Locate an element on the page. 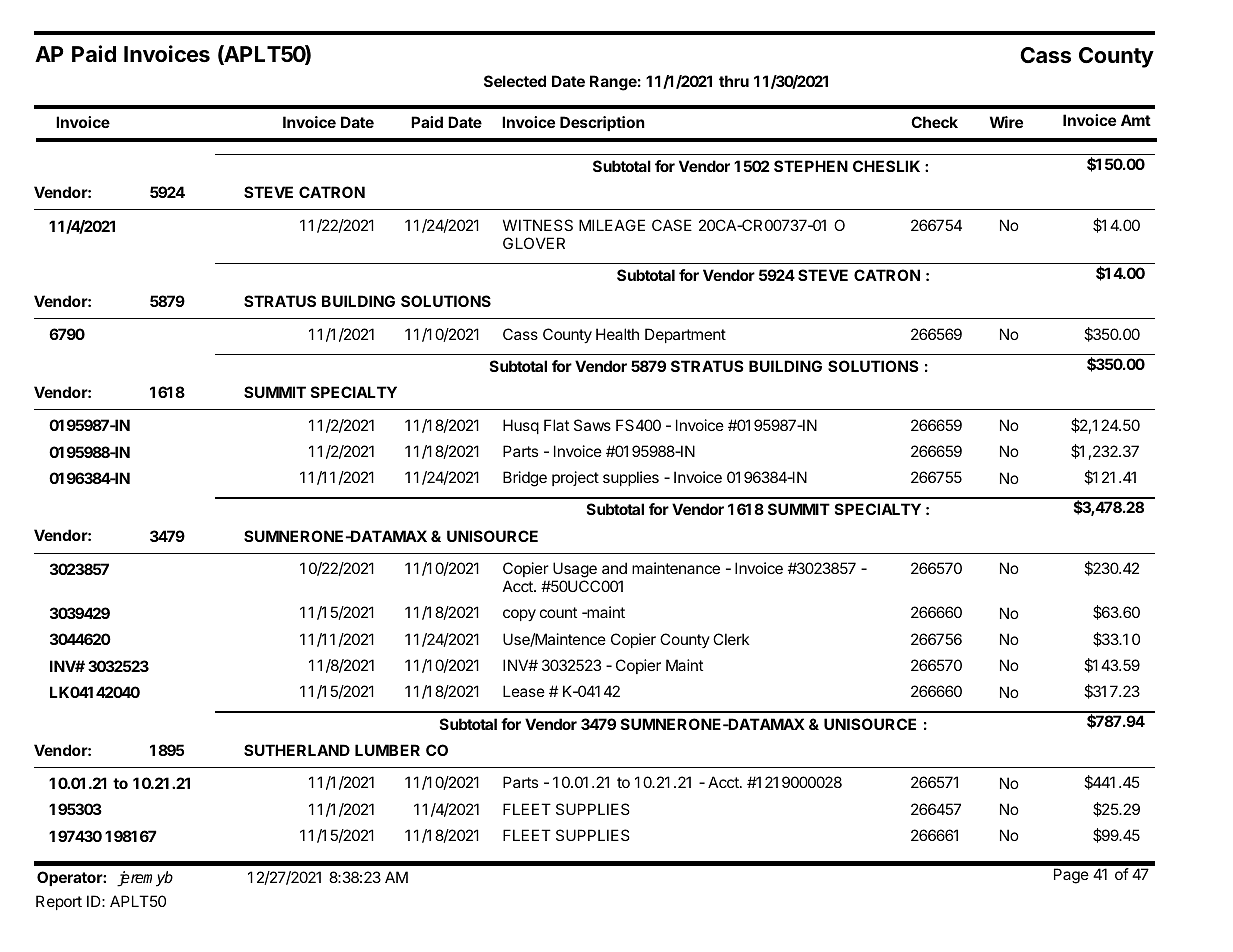  Saws is located at coordinates (592, 425).
